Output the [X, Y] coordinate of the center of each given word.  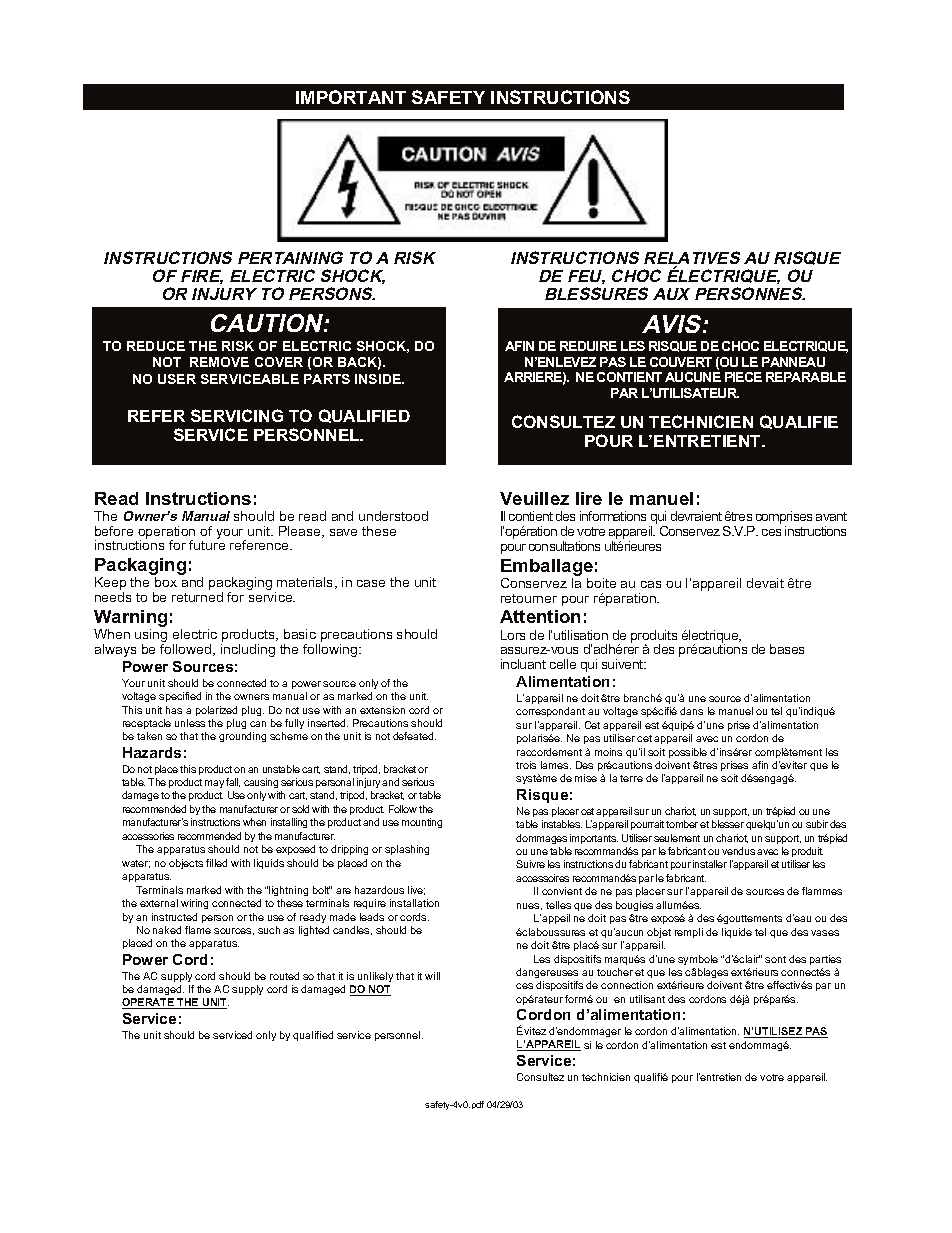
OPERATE [149, 1003]
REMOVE [219, 362]
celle [563, 664]
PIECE [743, 377]
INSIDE [379, 379]
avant [831, 516]
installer [710, 864]
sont [775, 959]
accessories [148, 836]
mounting [422, 823]
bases [787, 649]
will [432, 976]
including [248, 650]
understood [393, 516]
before [114, 531]
